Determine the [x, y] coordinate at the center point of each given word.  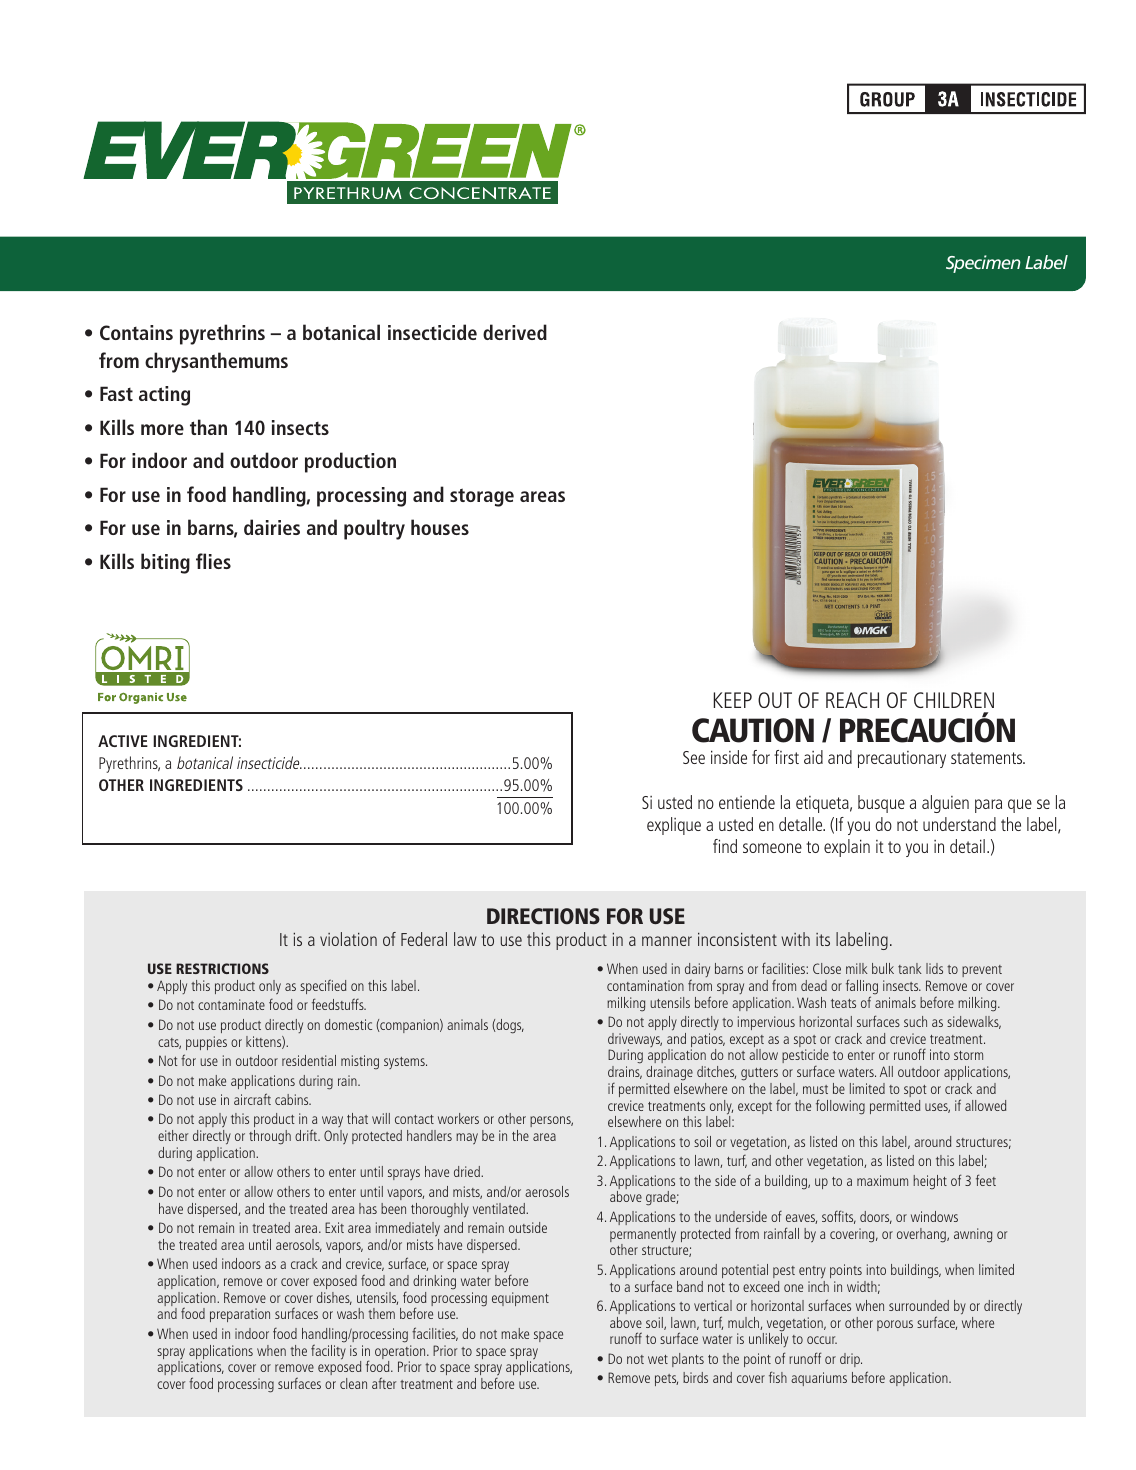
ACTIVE [123, 741]
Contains [136, 332]
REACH [852, 700]
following [840, 1107]
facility [328, 1351]
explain [847, 848]
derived [515, 332]
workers [458, 1118]
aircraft [252, 1099]
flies [213, 561]
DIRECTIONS [543, 916]
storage [482, 497]
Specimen [983, 264]
